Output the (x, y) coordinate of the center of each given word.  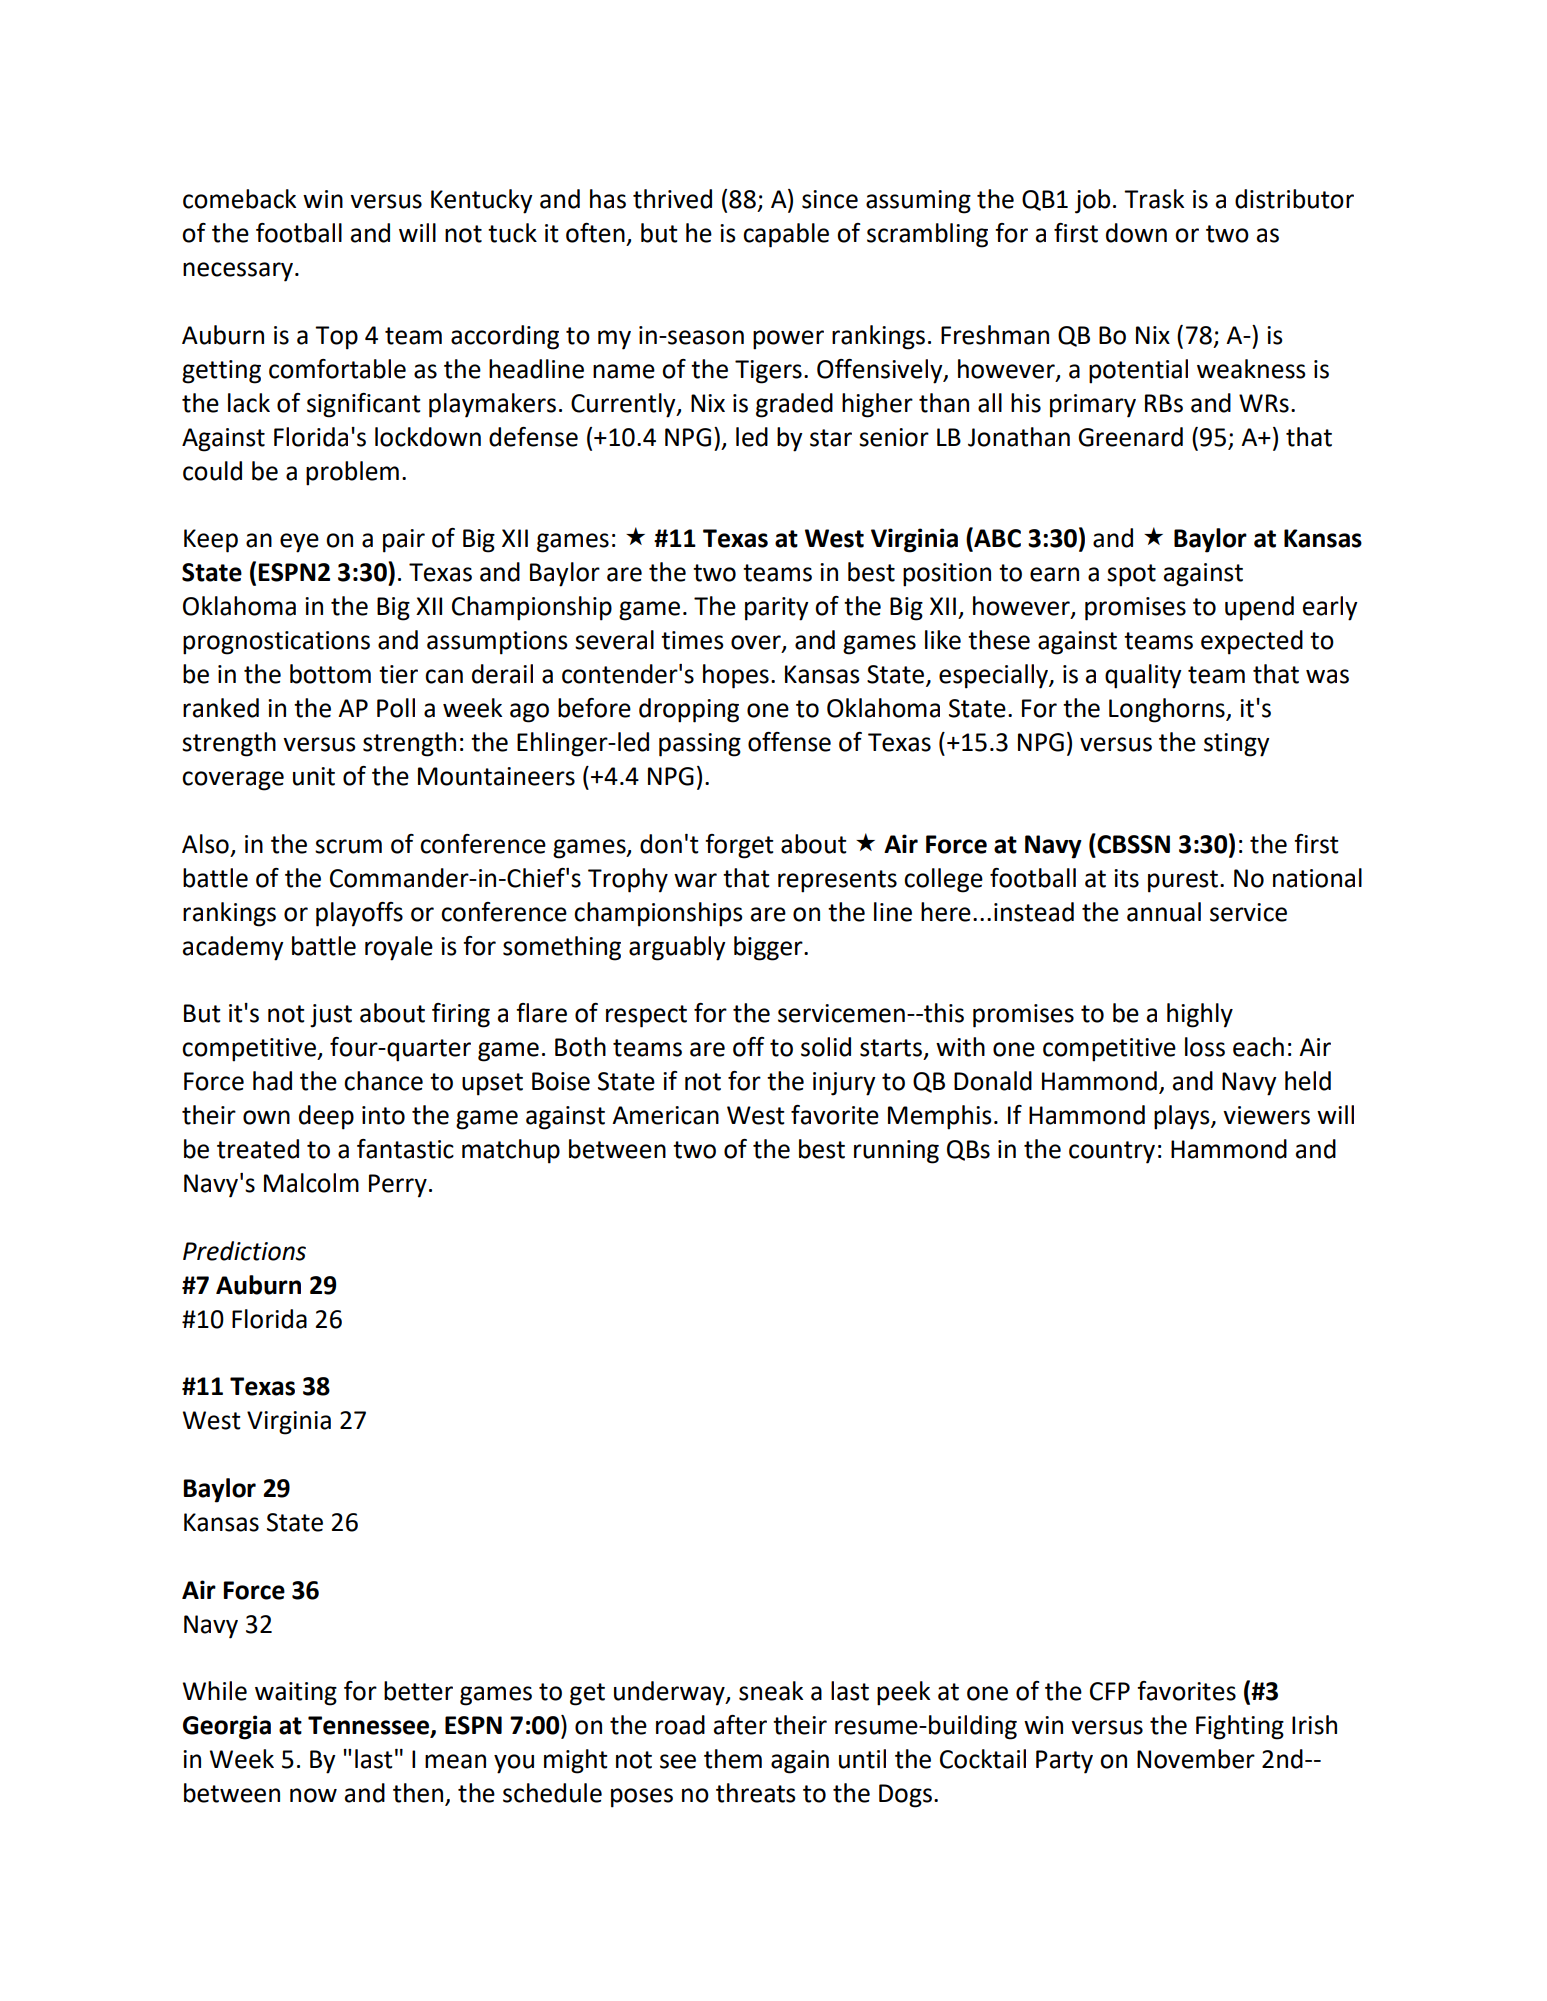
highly (1200, 1015)
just (331, 1016)
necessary (239, 272)
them (733, 1759)
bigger (769, 948)
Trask (1154, 199)
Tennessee (370, 1726)
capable (786, 235)
